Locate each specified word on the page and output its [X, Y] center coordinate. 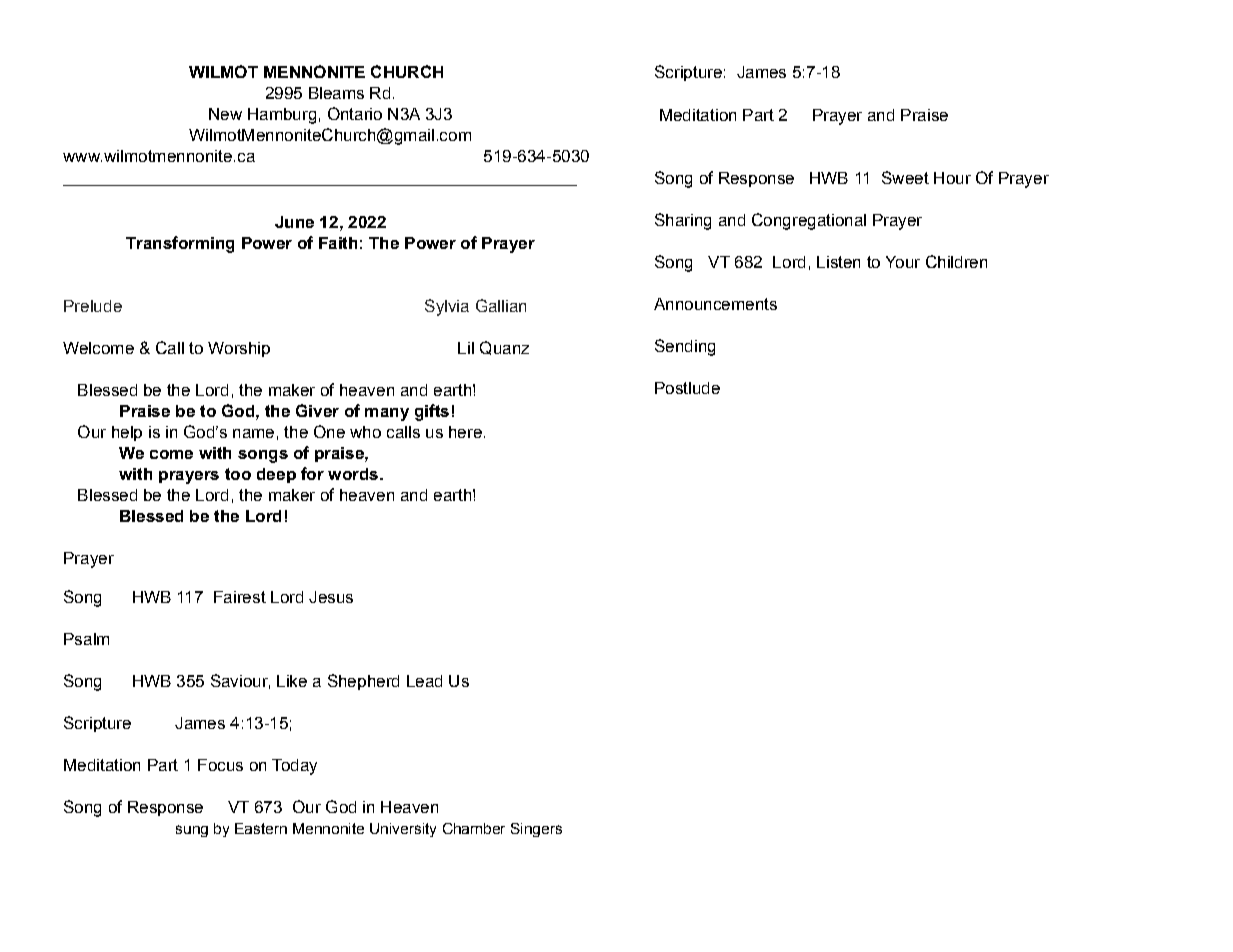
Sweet [905, 177]
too [238, 474]
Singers [536, 830]
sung [192, 831]
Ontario [355, 113]
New [225, 114]
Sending [685, 347]
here [465, 432]
